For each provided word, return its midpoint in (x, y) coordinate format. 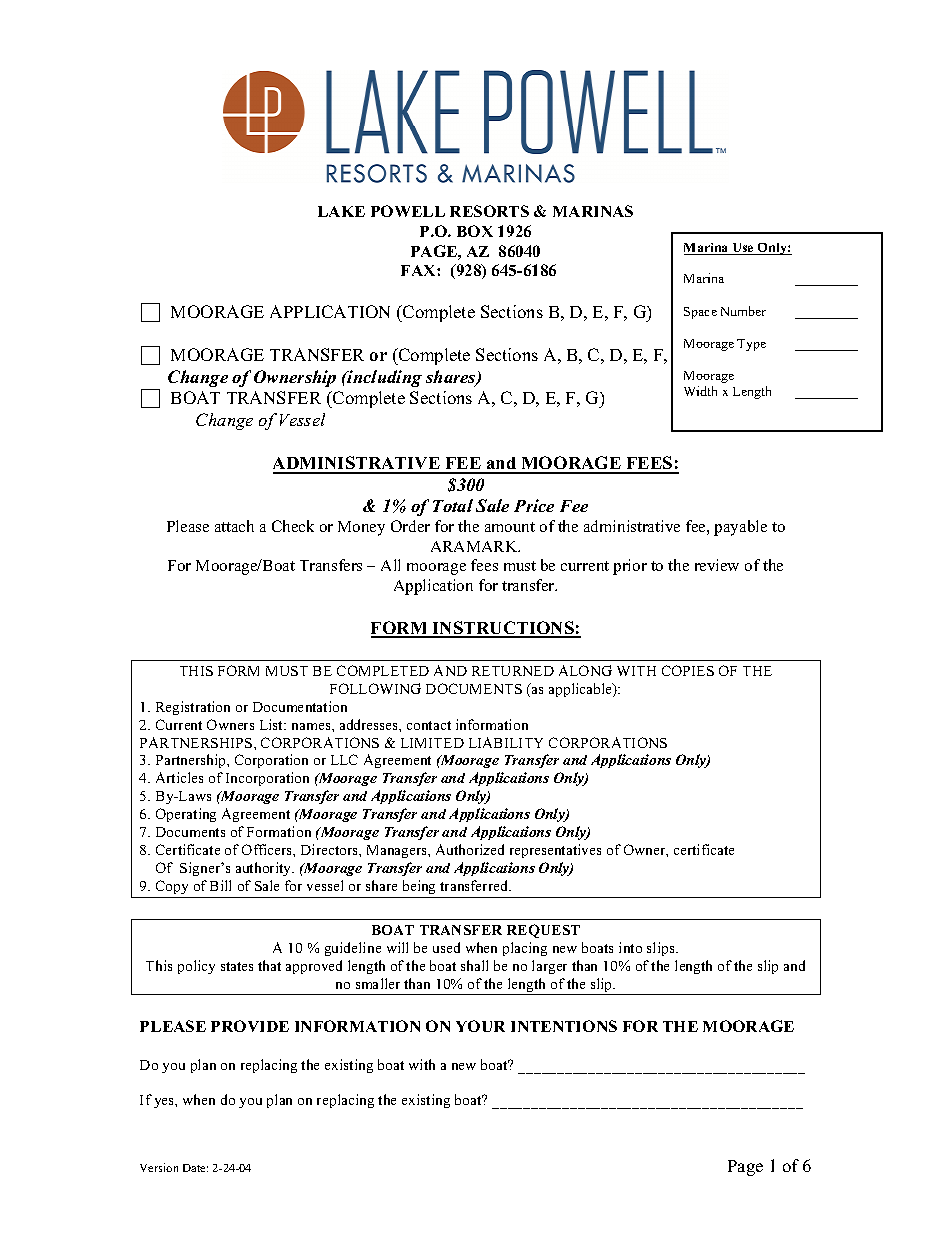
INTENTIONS (564, 1026)
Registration (193, 708)
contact (429, 725)
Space (700, 313)
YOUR (480, 1026)
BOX (475, 231)
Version (159, 1167)
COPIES (688, 670)
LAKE (341, 211)
